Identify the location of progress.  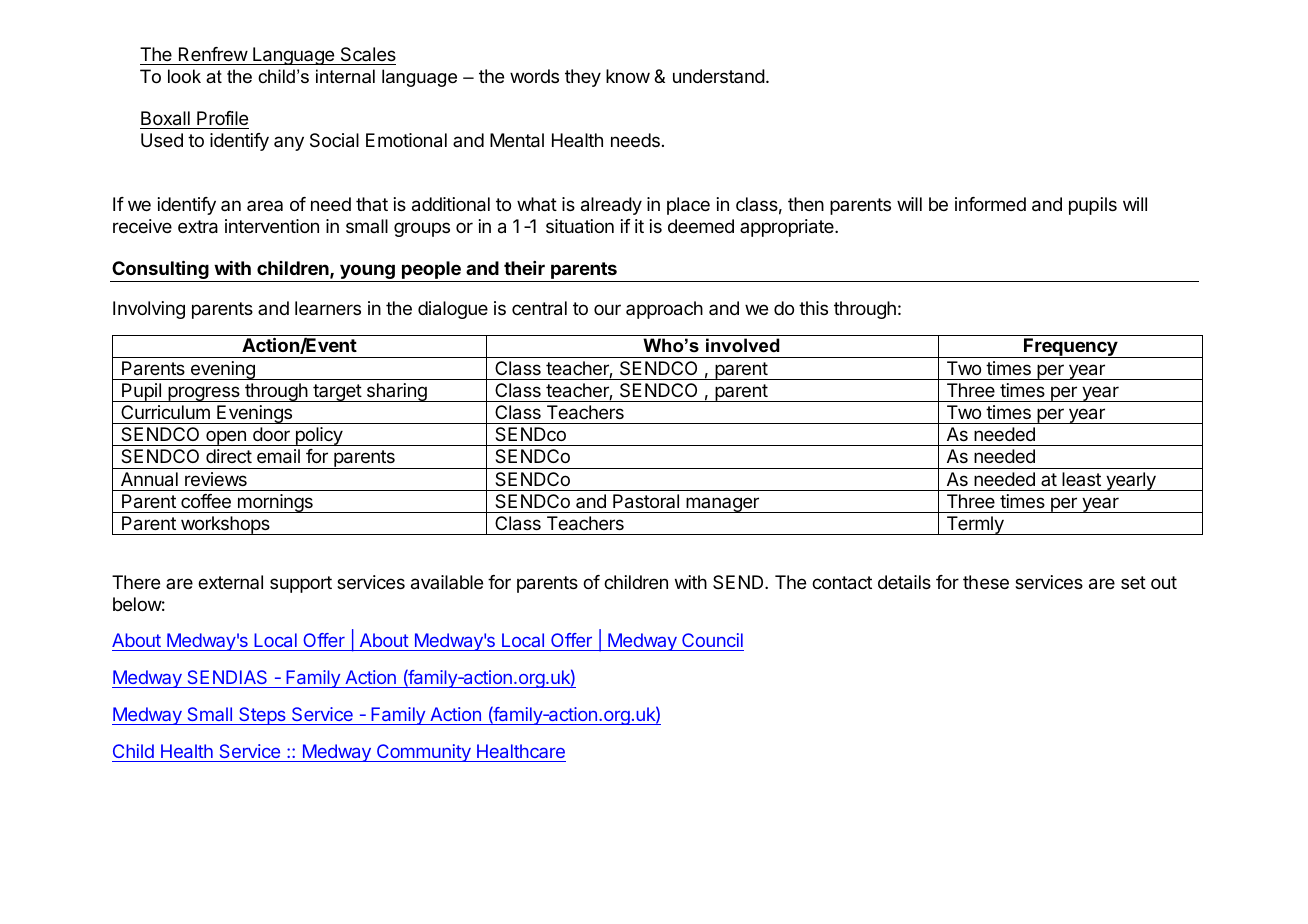
(204, 394).
